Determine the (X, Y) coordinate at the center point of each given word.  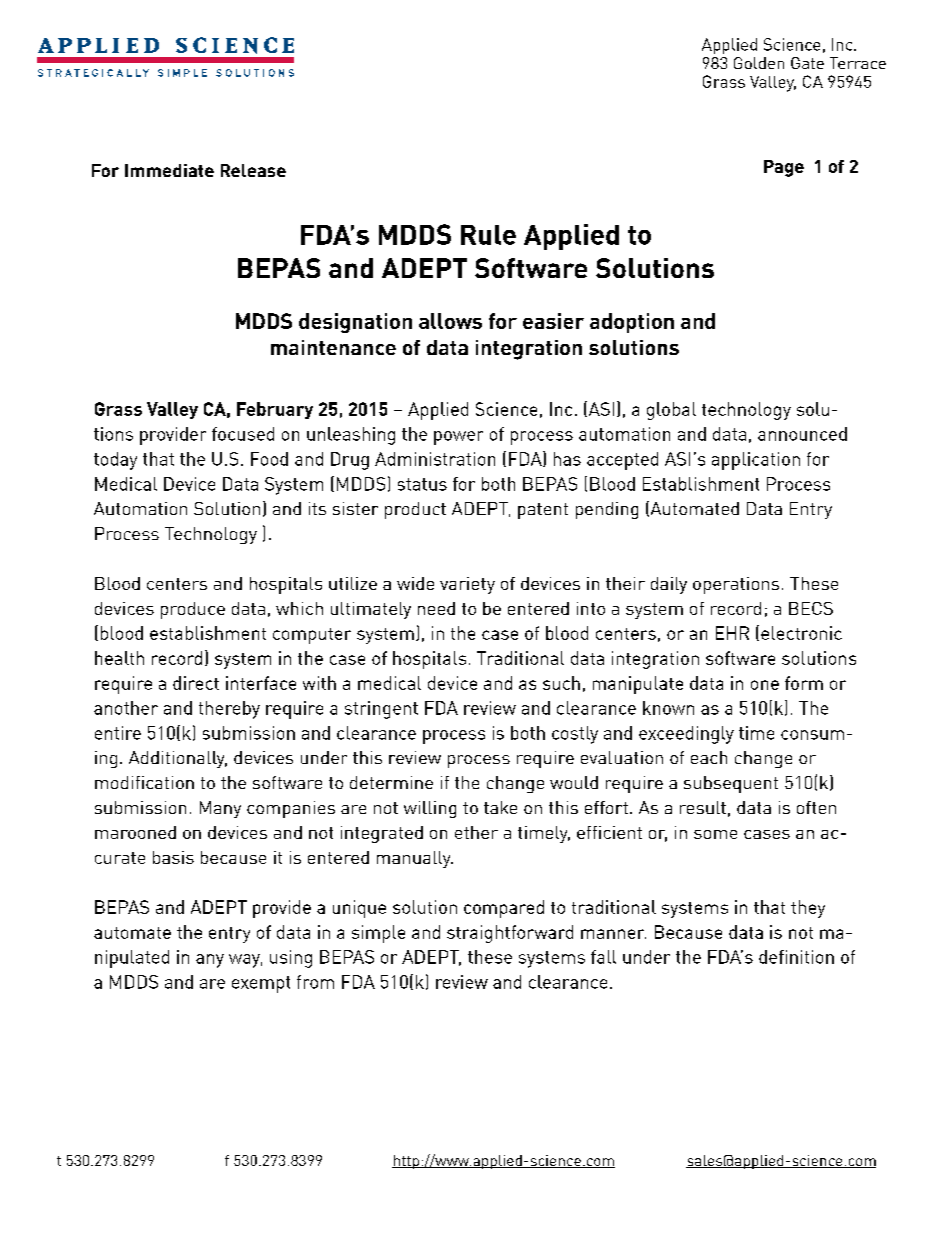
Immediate (169, 170)
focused (243, 434)
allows (450, 321)
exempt (261, 984)
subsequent (731, 784)
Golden (759, 63)
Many (220, 809)
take (500, 807)
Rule (488, 235)
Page (784, 168)
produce (193, 610)
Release (253, 170)
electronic (801, 633)
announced (802, 434)
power (458, 438)
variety (467, 585)
